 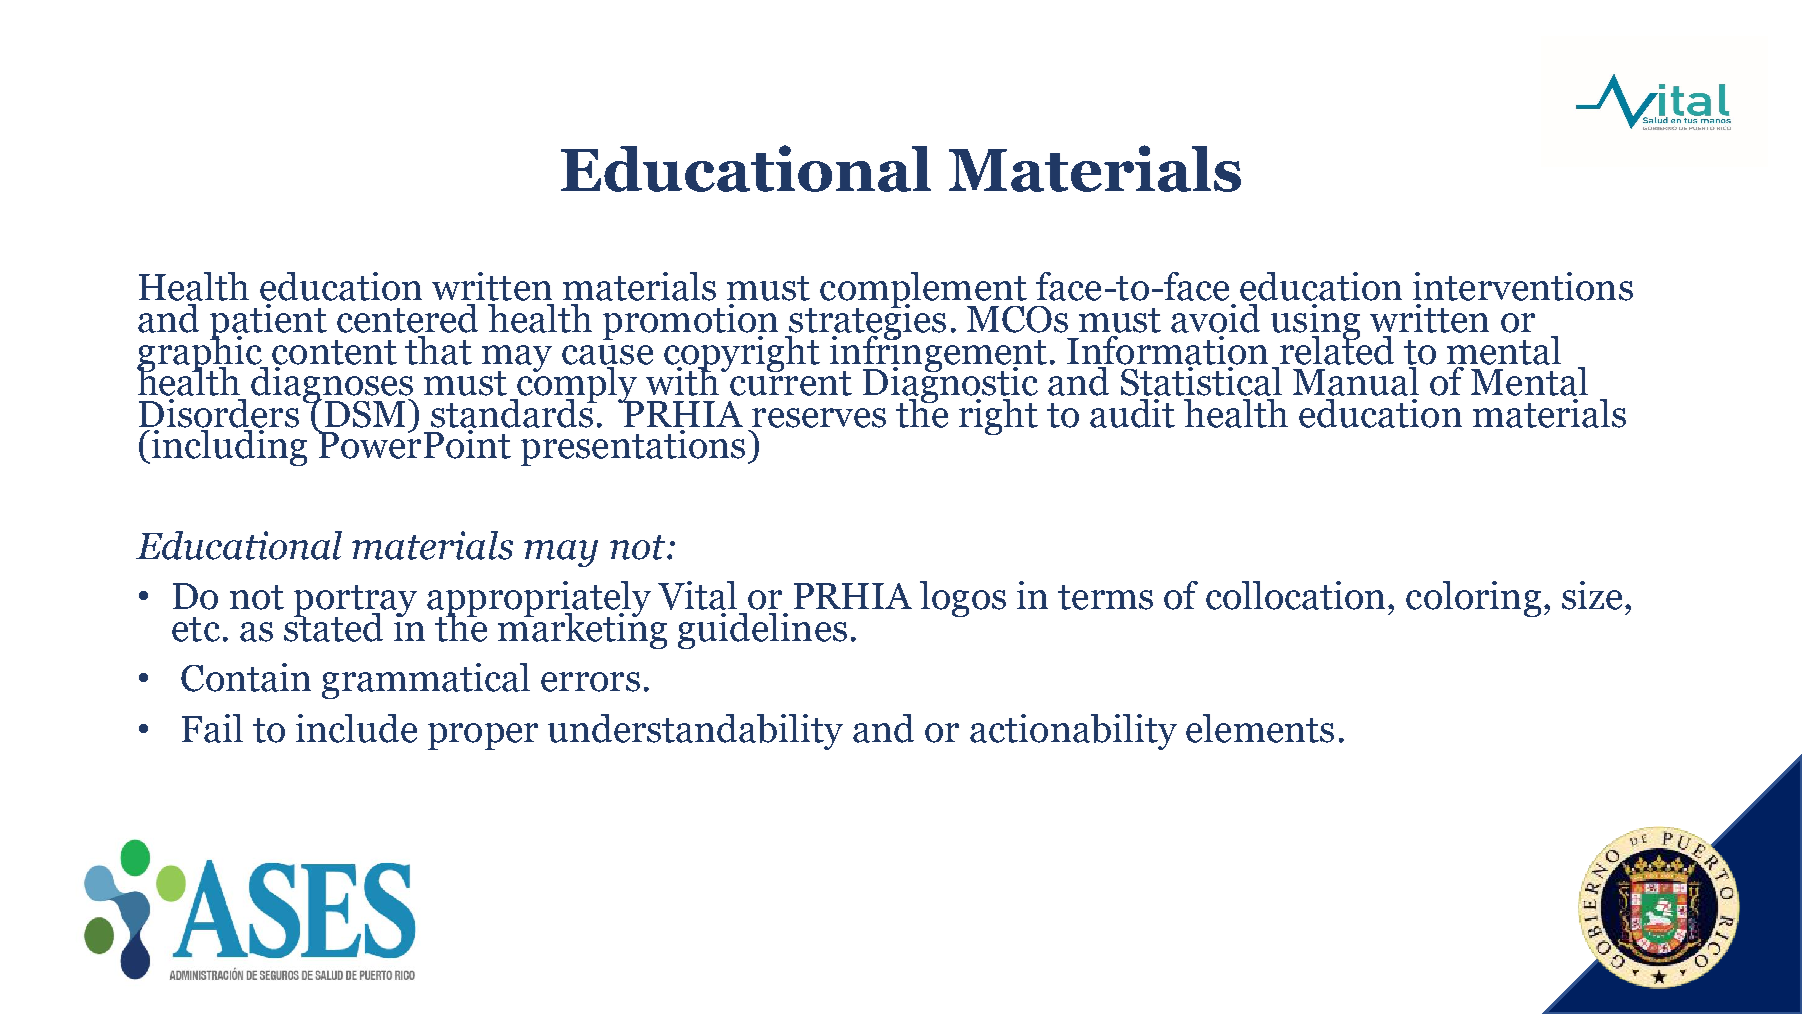 What do you see at coordinates (819, 418) in the page?
I see `reserves` at bounding box center [819, 418].
